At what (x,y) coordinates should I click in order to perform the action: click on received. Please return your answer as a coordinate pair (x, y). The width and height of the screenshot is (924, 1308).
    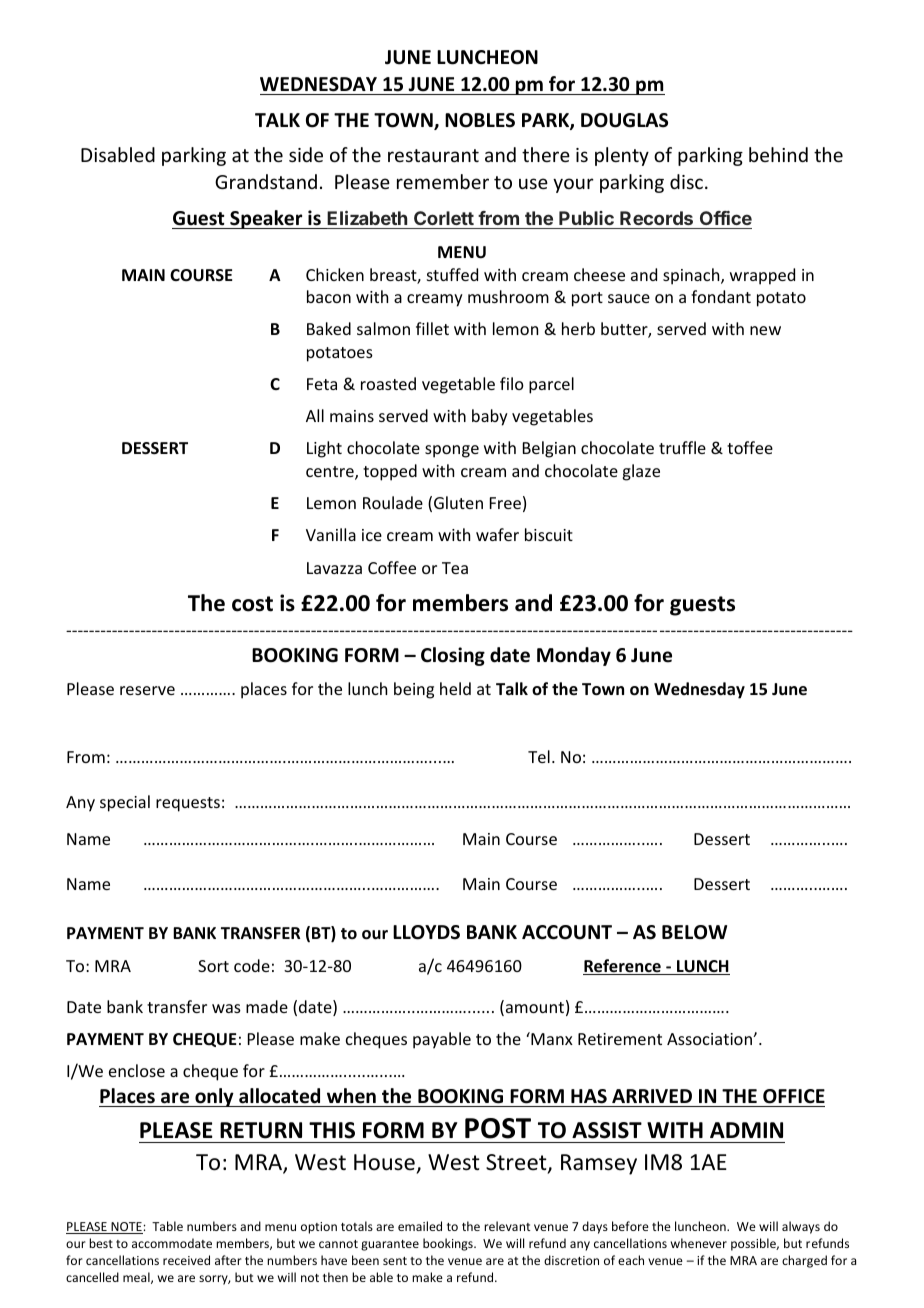
    Looking at the image, I should click on (186, 1260).
